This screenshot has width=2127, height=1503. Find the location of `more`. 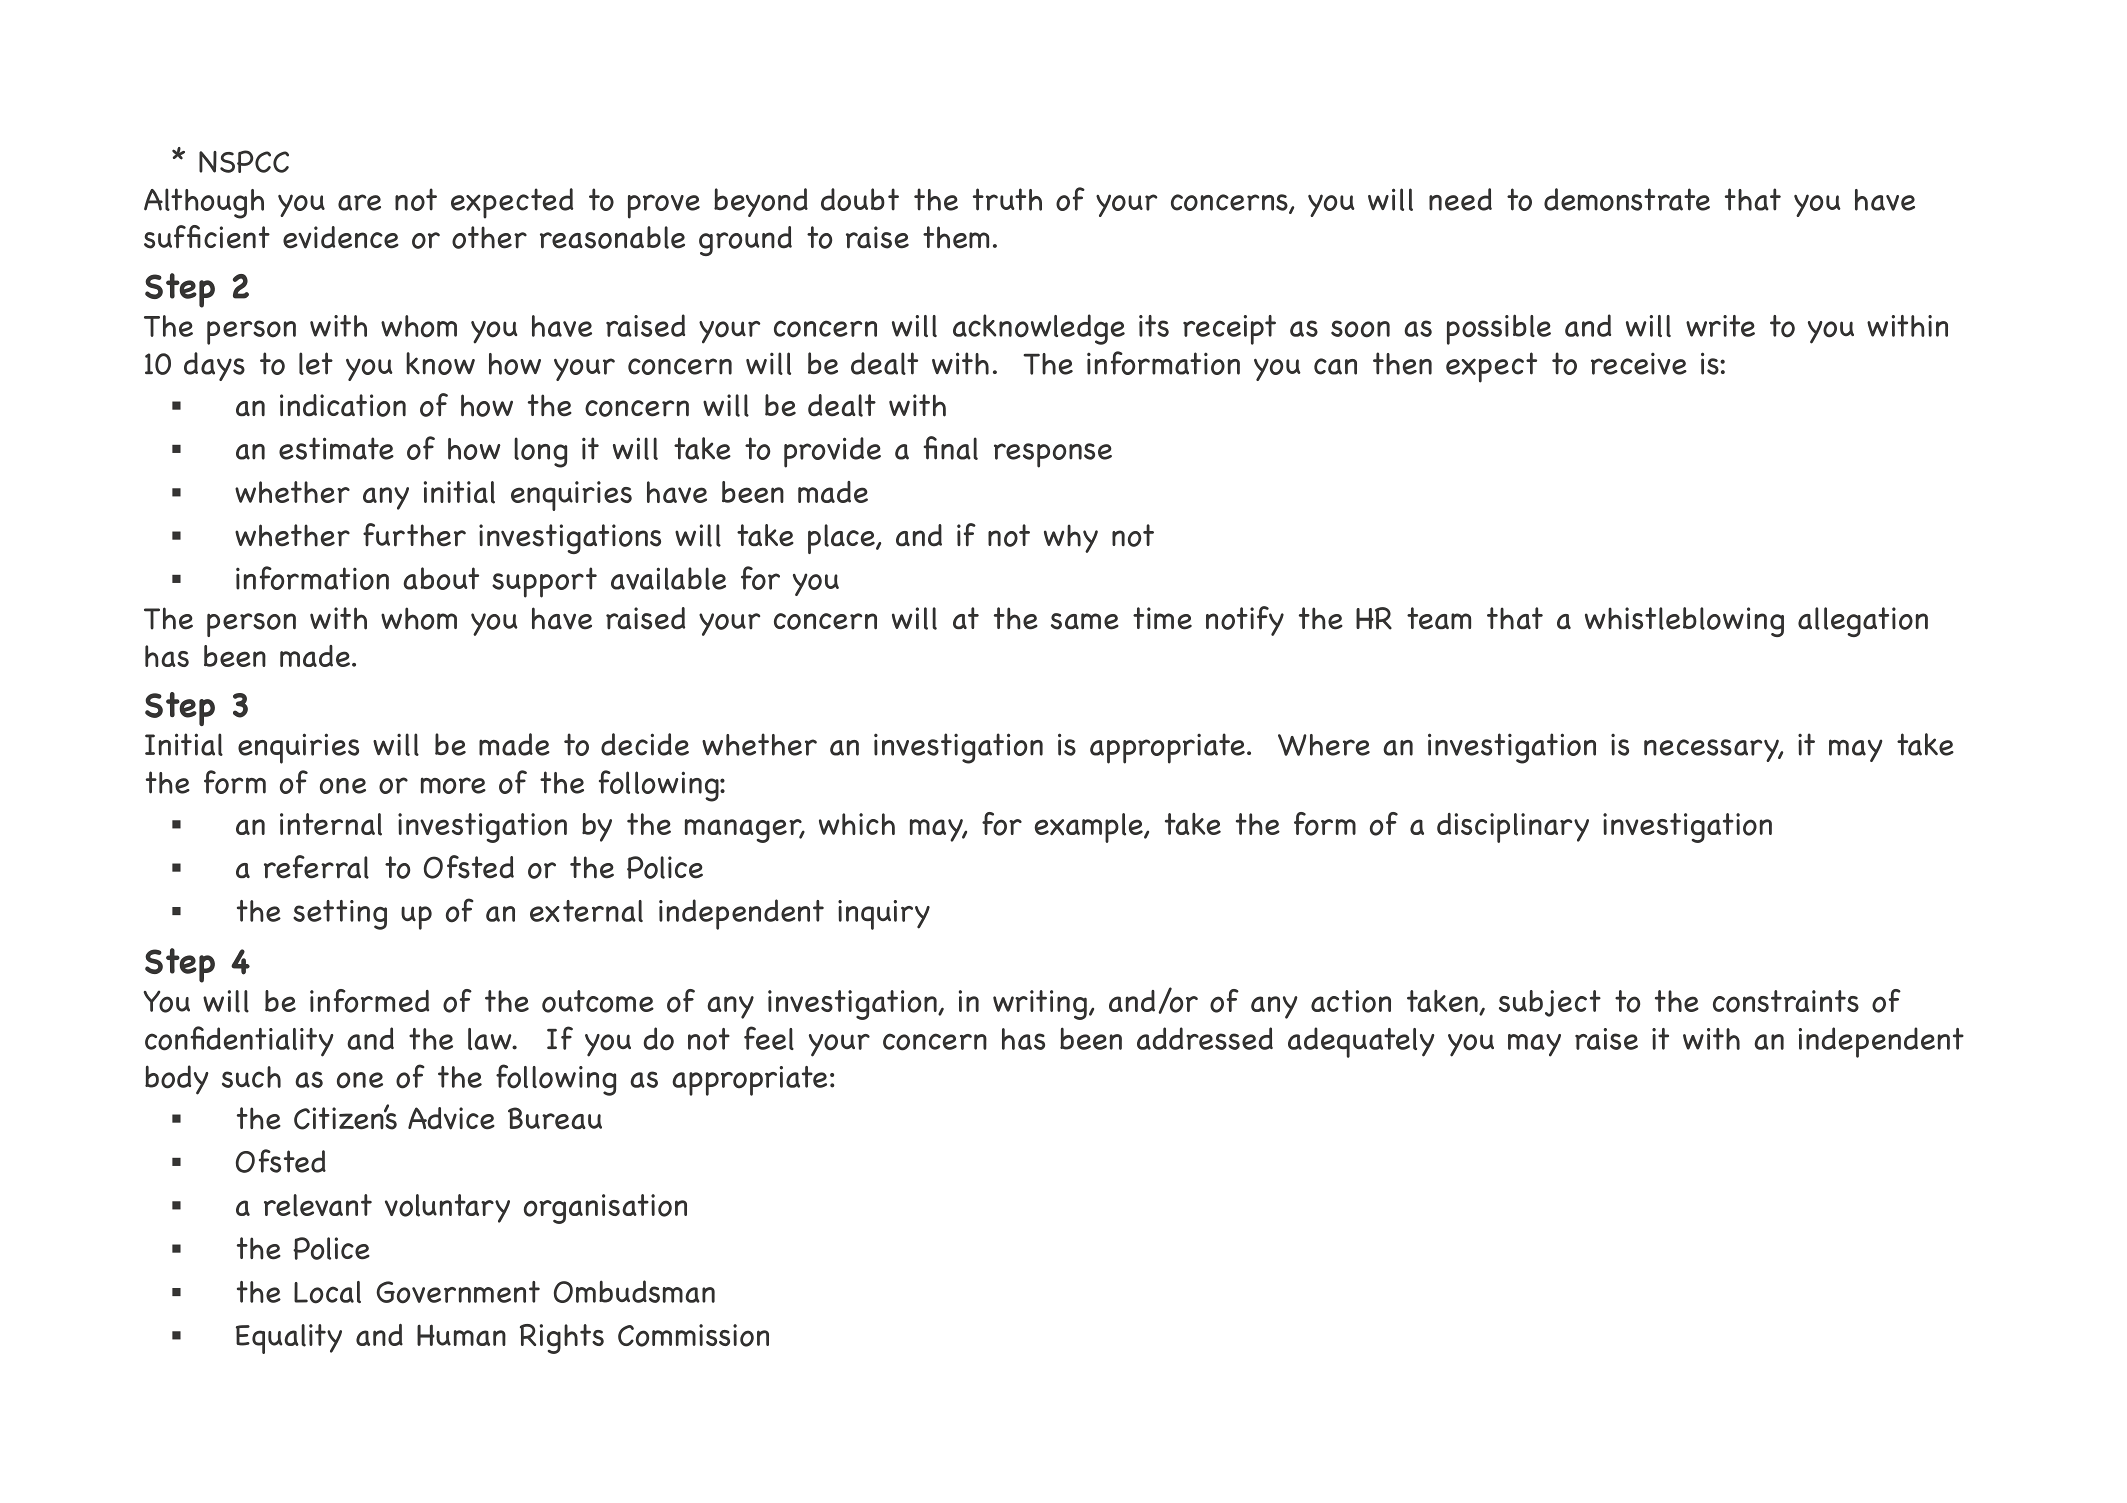

more is located at coordinates (453, 785).
